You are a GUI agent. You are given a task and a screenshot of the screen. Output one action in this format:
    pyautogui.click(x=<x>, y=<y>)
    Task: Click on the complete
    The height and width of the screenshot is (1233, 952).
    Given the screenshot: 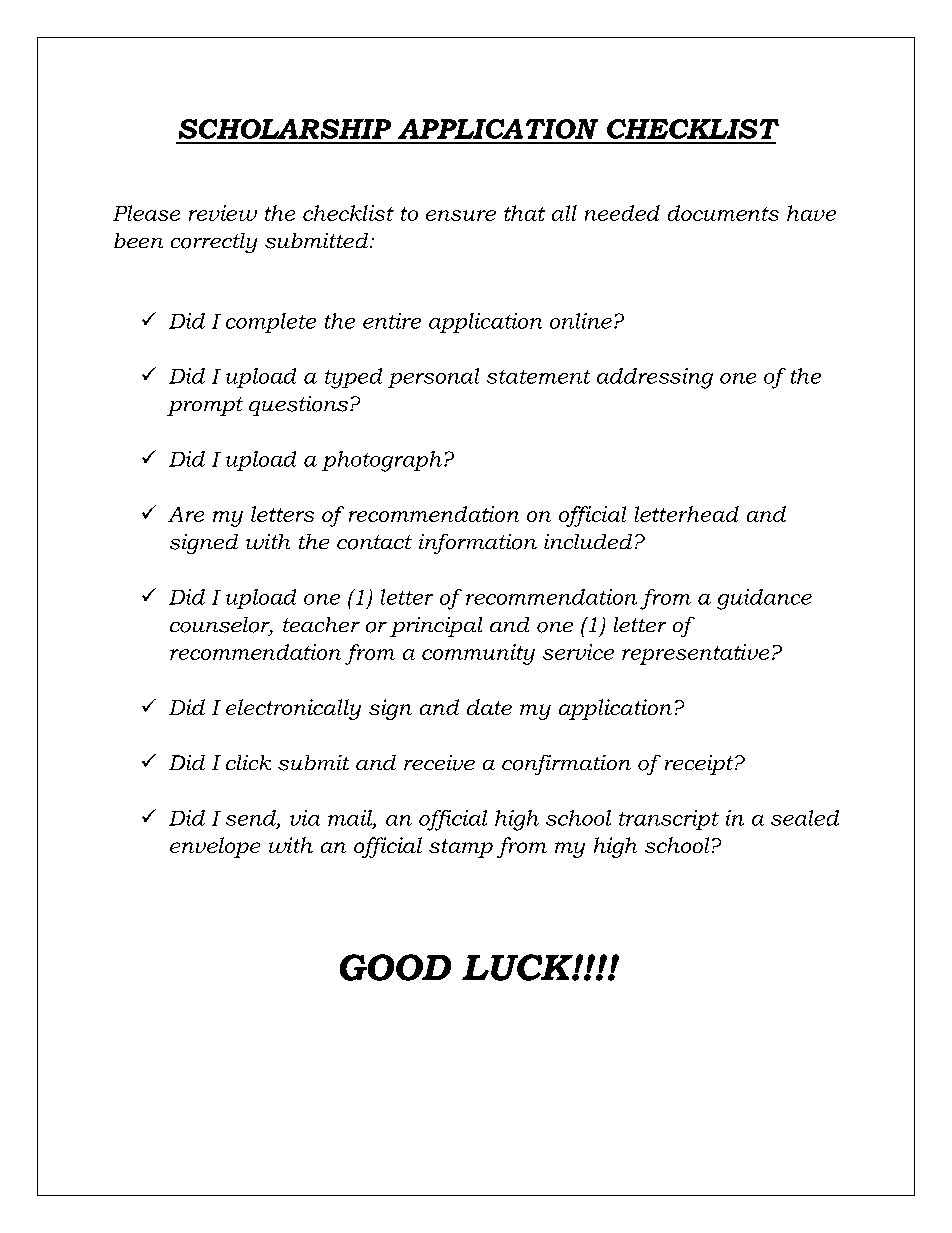 What is the action you would take?
    pyautogui.click(x=271, y=323)
